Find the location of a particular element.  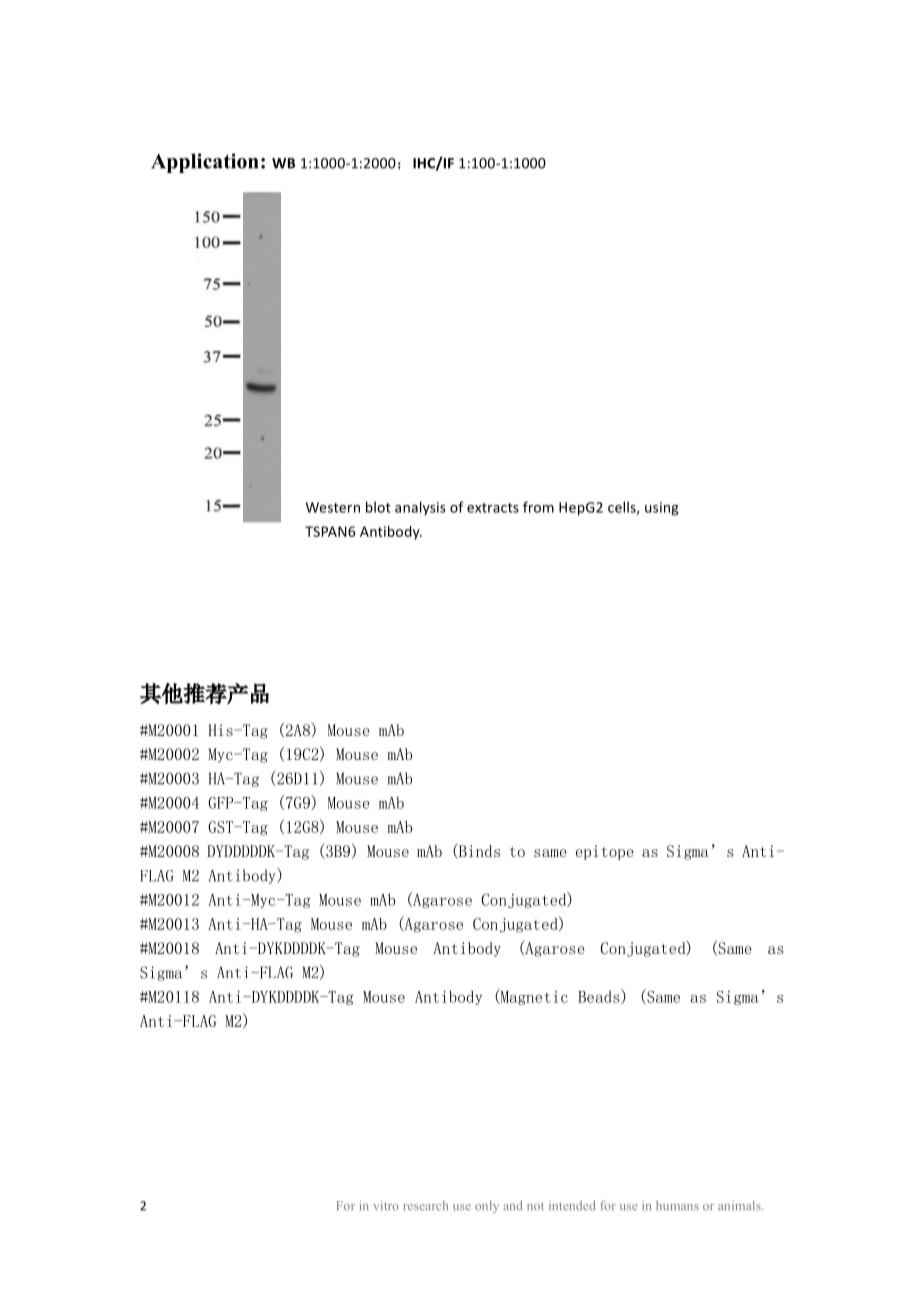

research is located at coordinates (425, 1206).
